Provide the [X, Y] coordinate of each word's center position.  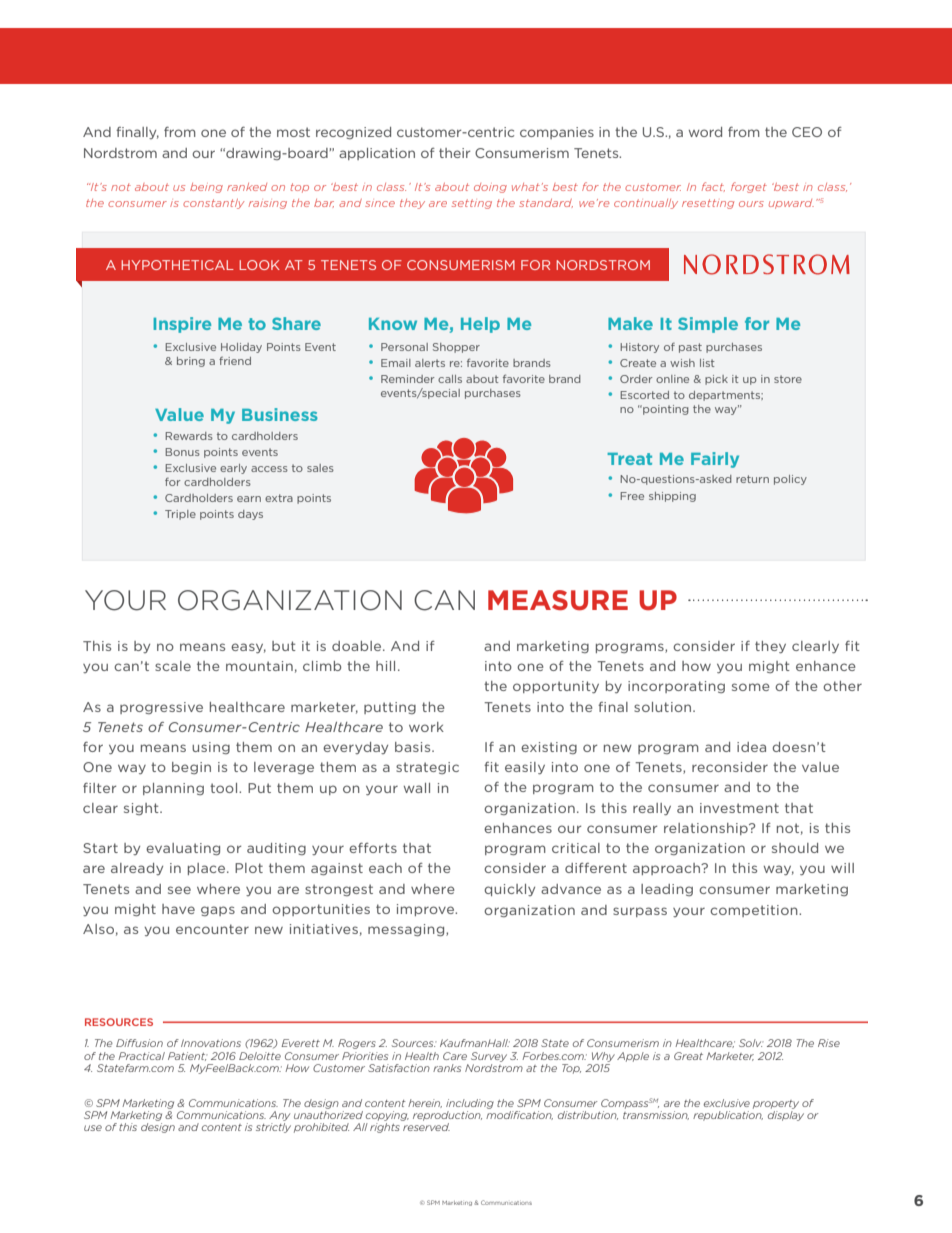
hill [385, 666]
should [795, 848]
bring [191, 362]
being [206, 188]
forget [749, 187]
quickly [509, 890]
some [751, 687]
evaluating [183, 849]
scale [173, 666]
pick [716, 380]
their [454, 153]
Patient [188, 1056]
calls [450, 379]
